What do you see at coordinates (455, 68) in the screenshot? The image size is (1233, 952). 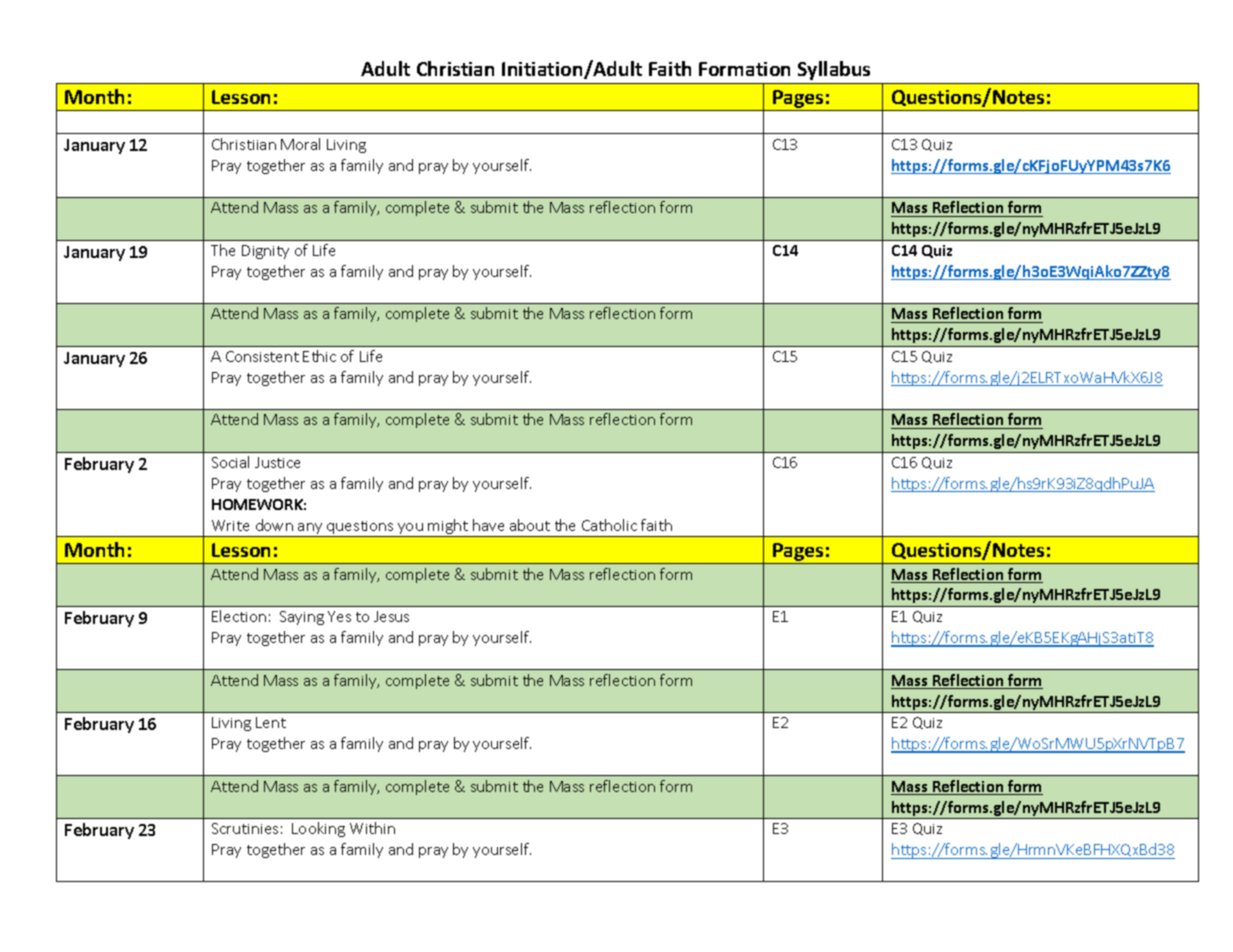 I see `Christian` at bounding box center [455, 68].
